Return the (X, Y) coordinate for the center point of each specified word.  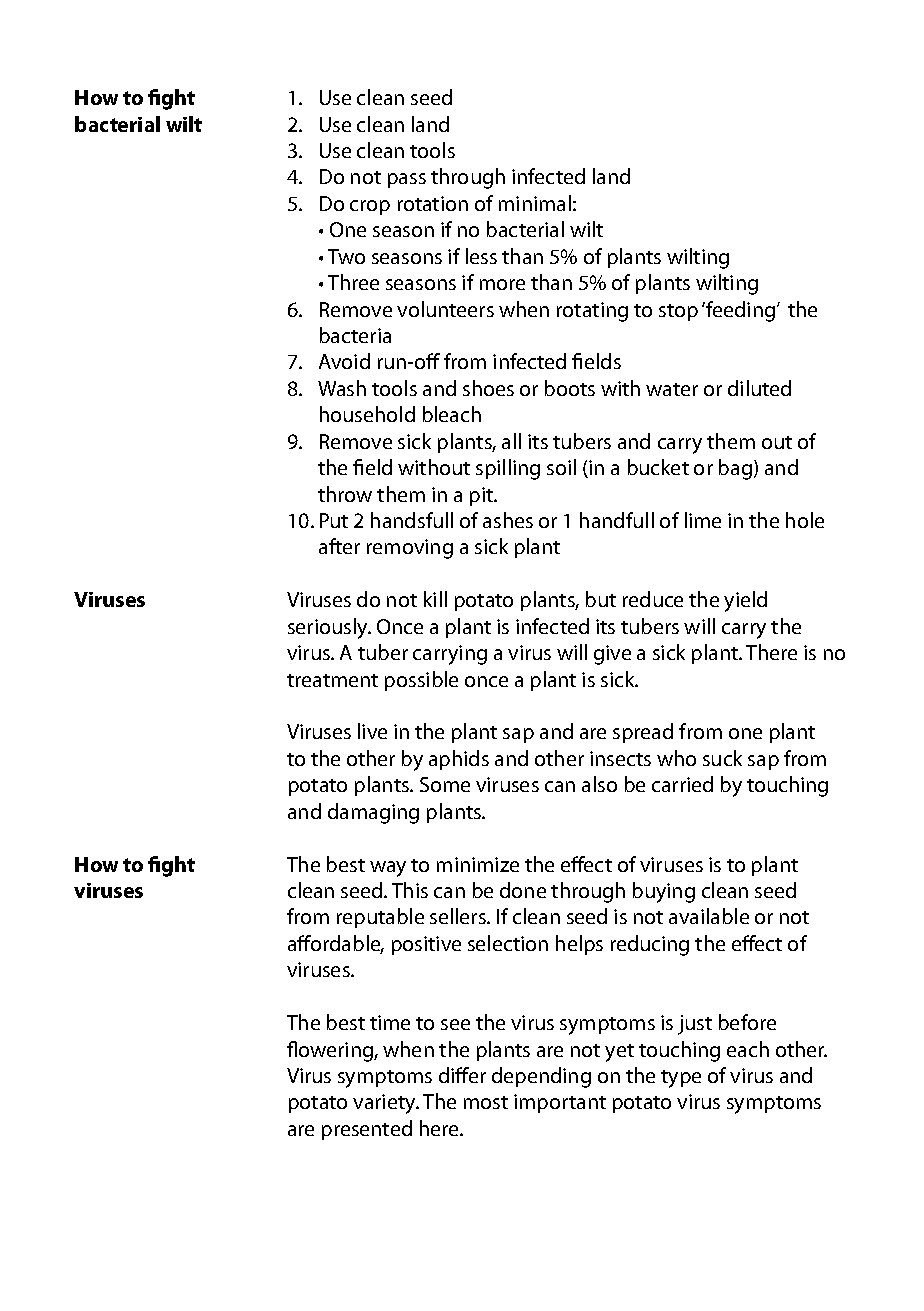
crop (370, 207)
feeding (741, 311)
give (612, 655)
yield (745, 601)
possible (421, 681)
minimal (535, 203)
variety (385, 1104)
